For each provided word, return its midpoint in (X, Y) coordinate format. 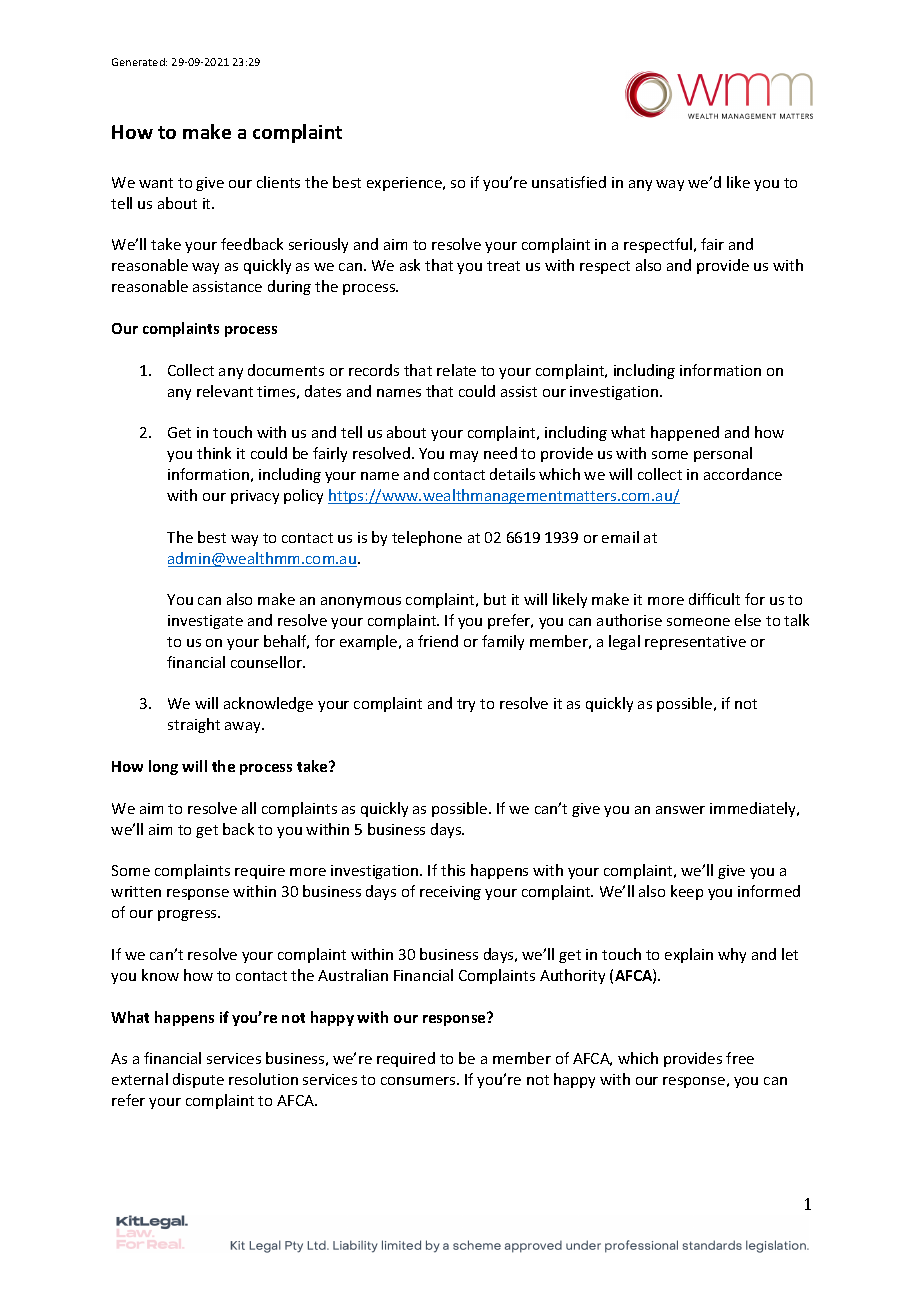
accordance (743, 474)
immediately (754, 809)
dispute (198, 1080)
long (163, 767)
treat (503, 266)
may (464, 456)
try (466, 705)
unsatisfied (569, 182)
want (156, 183)
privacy (255, 497)
